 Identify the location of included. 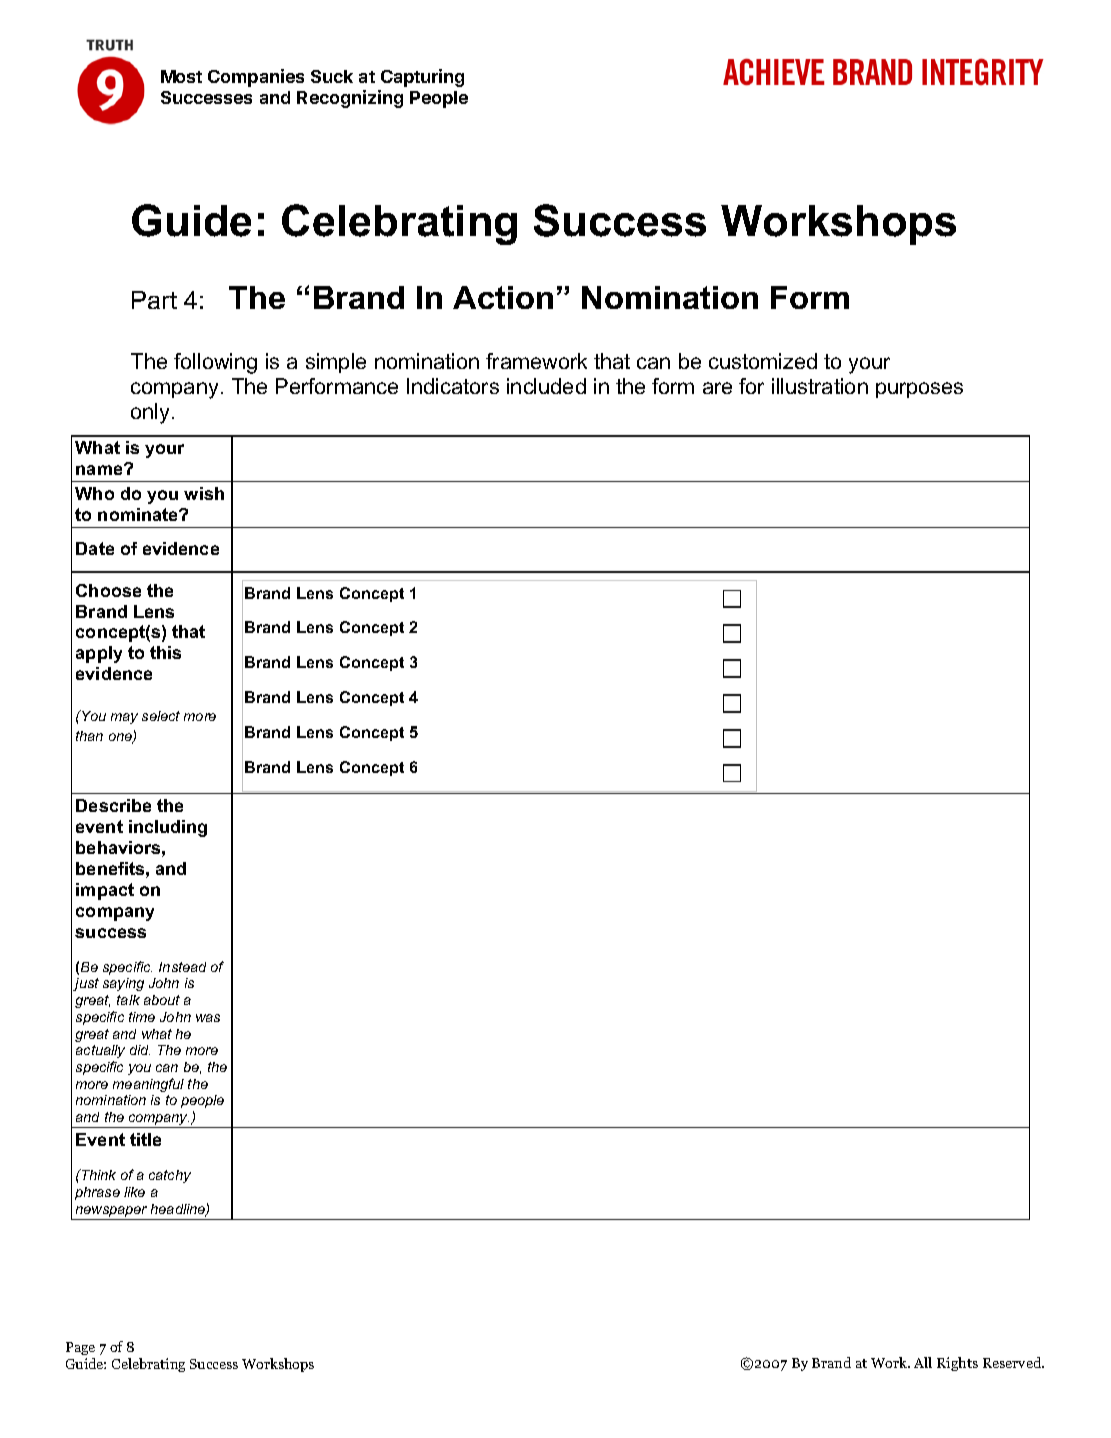
(546, 386).
